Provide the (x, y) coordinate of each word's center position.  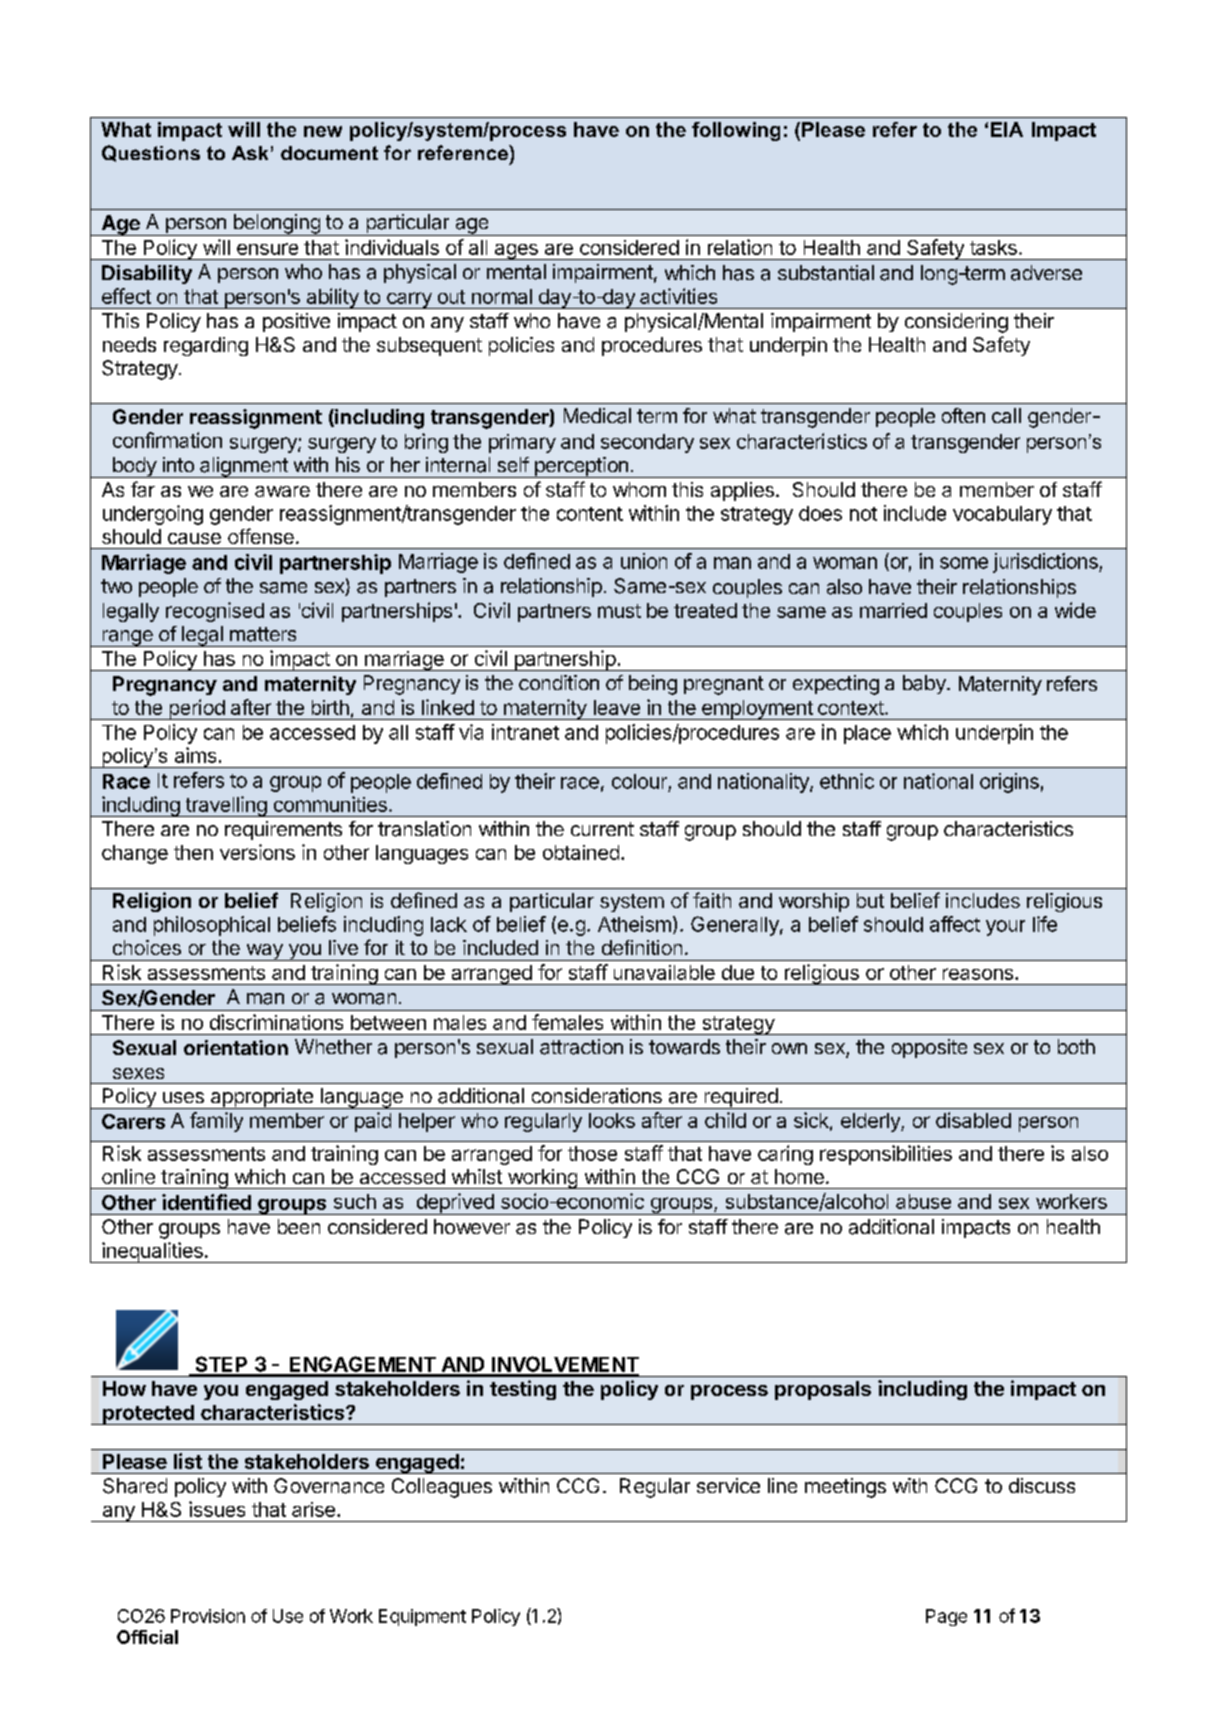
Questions (151, 153)
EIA (1007, 129)
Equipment (422, 1617)
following (736, 131)
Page (946, 1617)
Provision (208, 1616)
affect (955, 924)
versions (257, 852)
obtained (581, 852)
